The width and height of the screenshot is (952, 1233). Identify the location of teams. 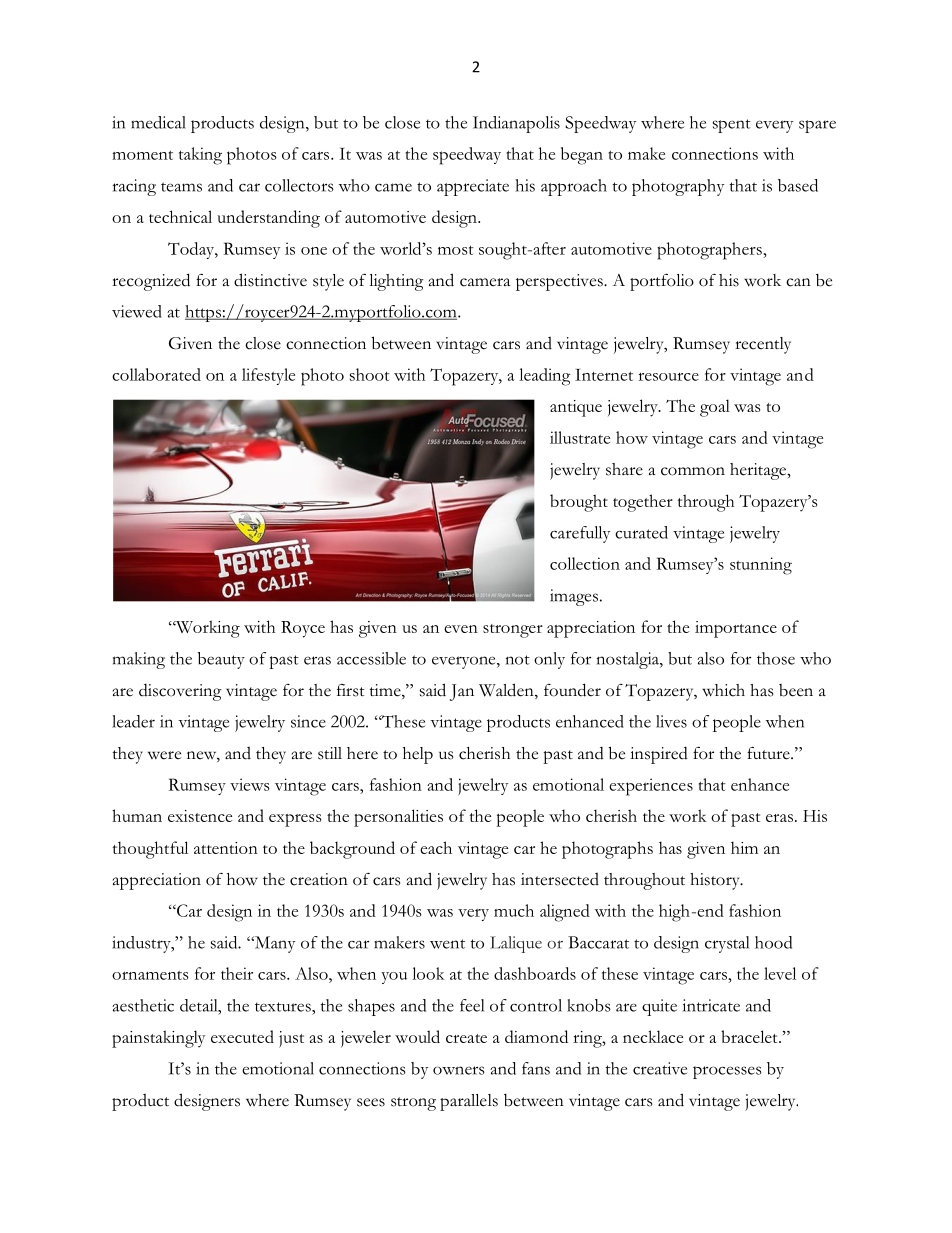
(181, 187).
